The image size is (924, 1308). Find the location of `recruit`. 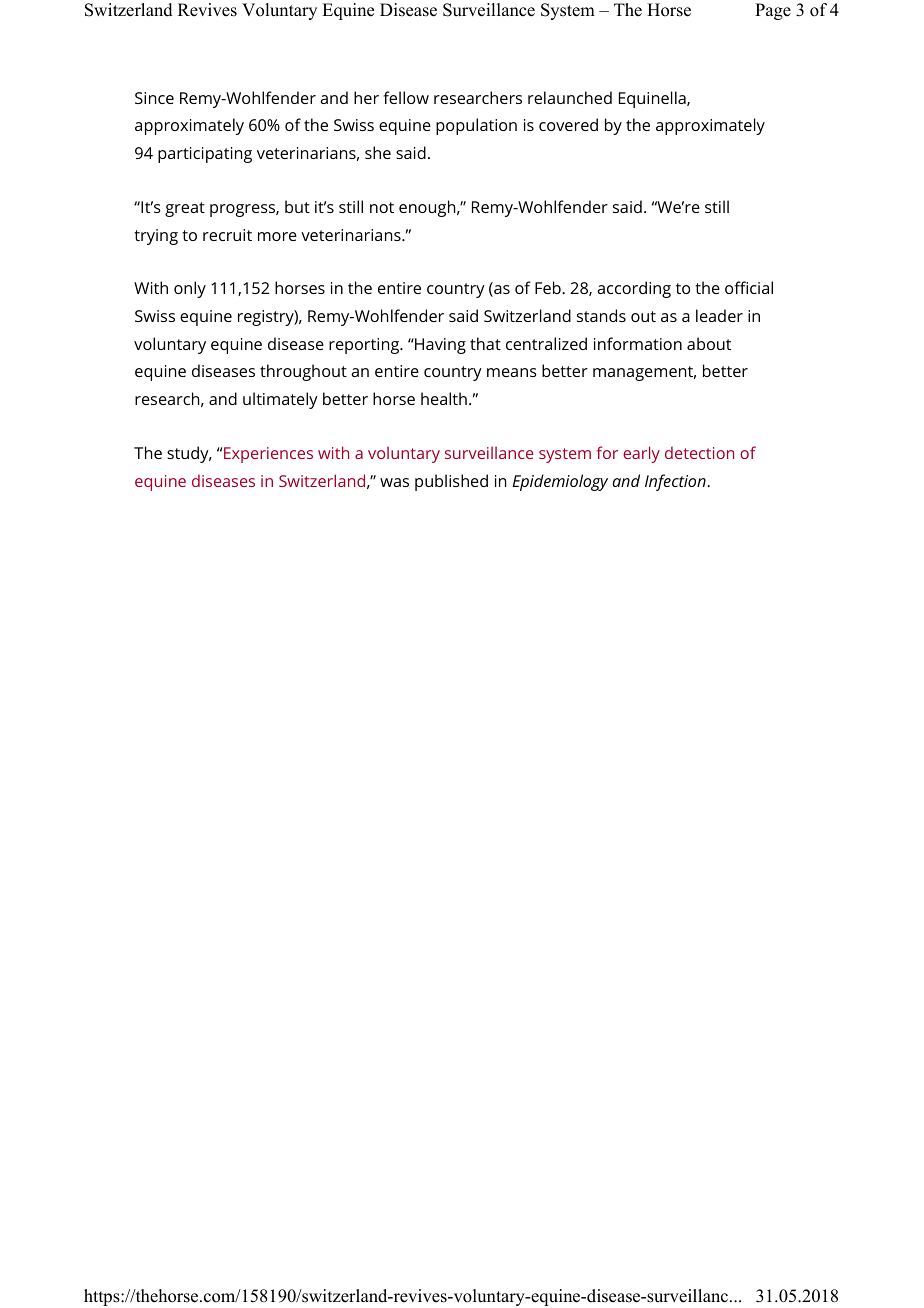

recruit is located at coordinates (227, 235).
